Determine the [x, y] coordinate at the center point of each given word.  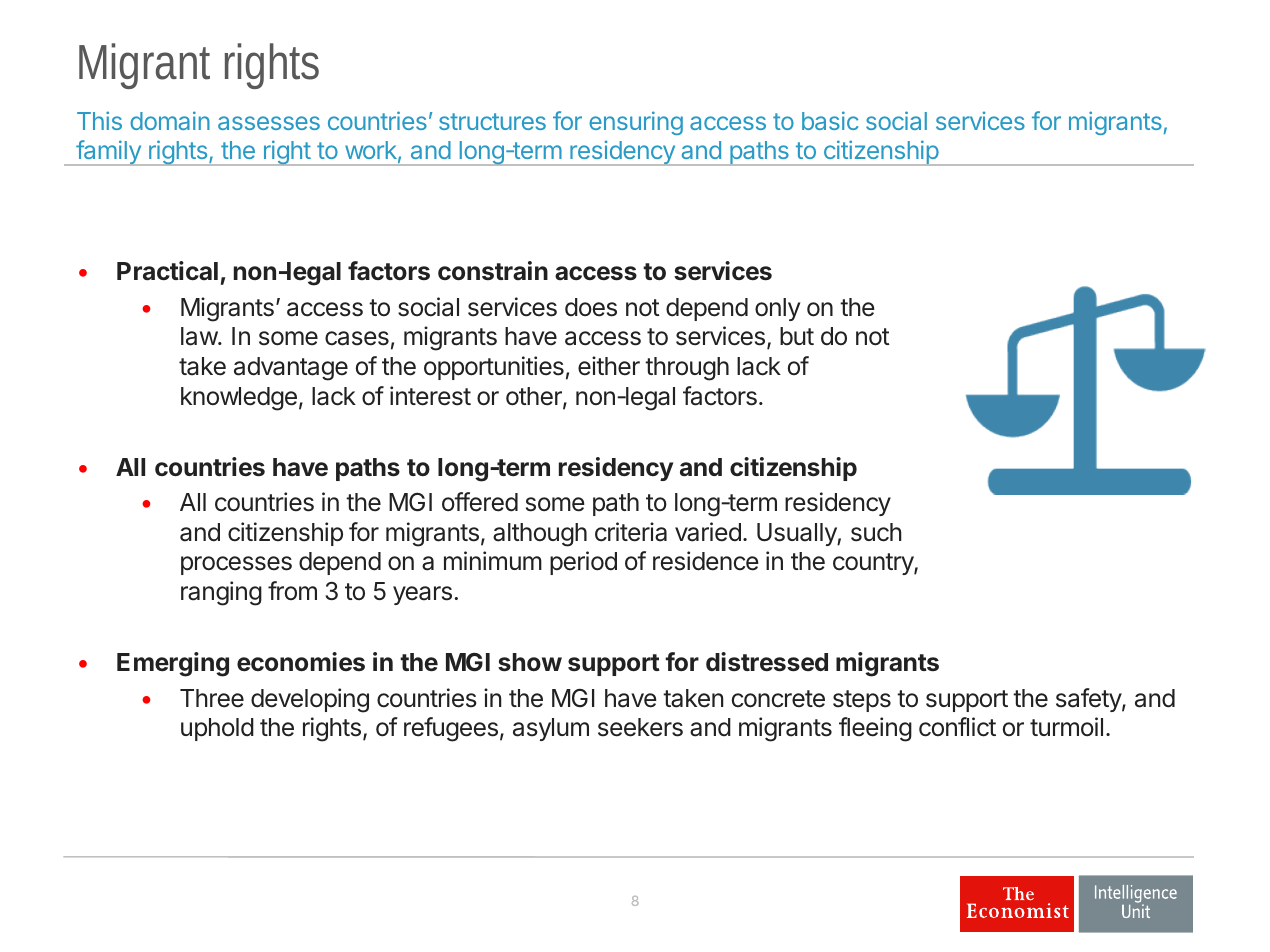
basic [830, 120]
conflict [957, 727]
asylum [551, 729]
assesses [269, 123]
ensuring [636, 123]
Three [212, 698]
